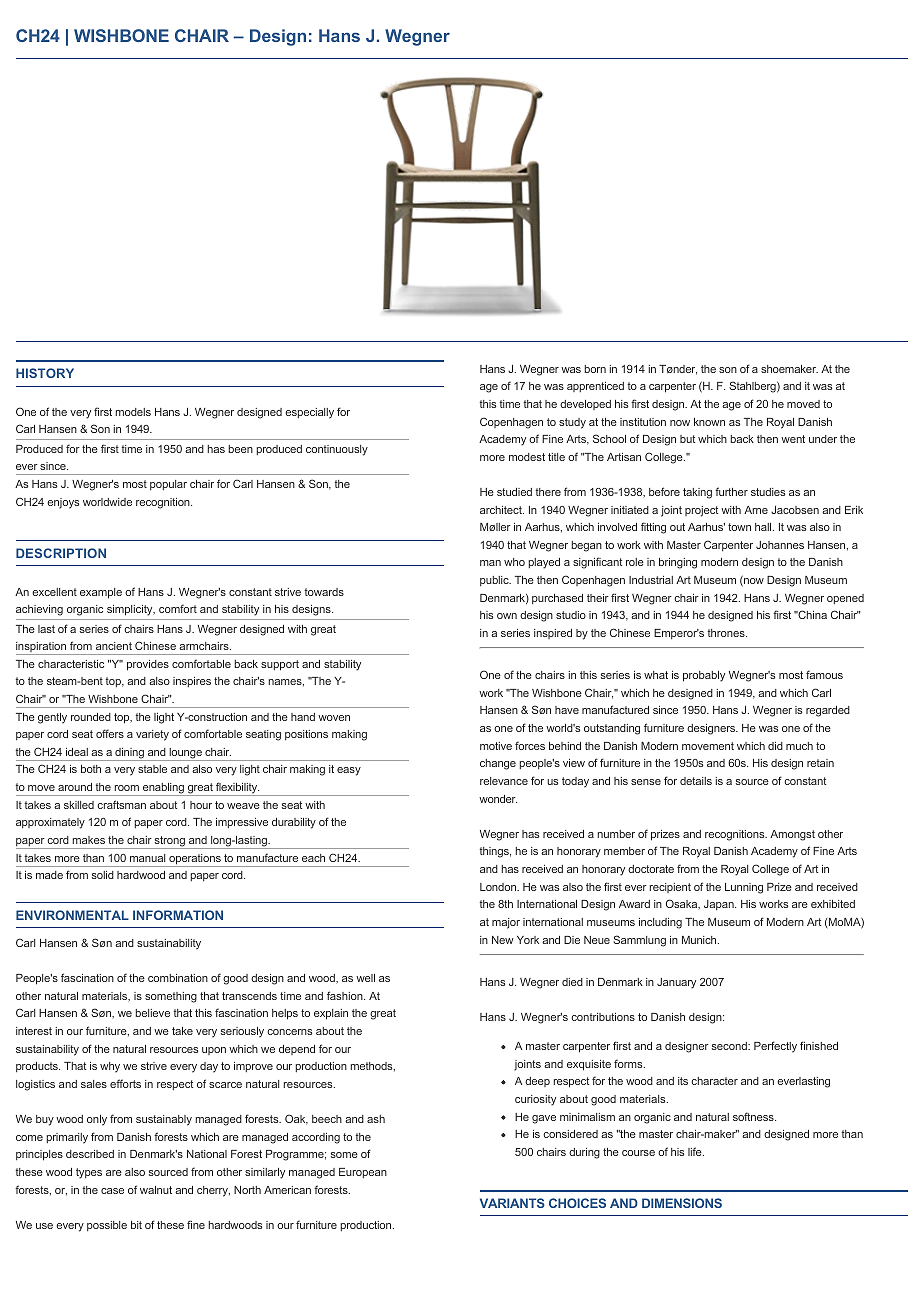 The width and height of the screenshot is (924, 1308). I want to click on inspired, so click(553, 634).
